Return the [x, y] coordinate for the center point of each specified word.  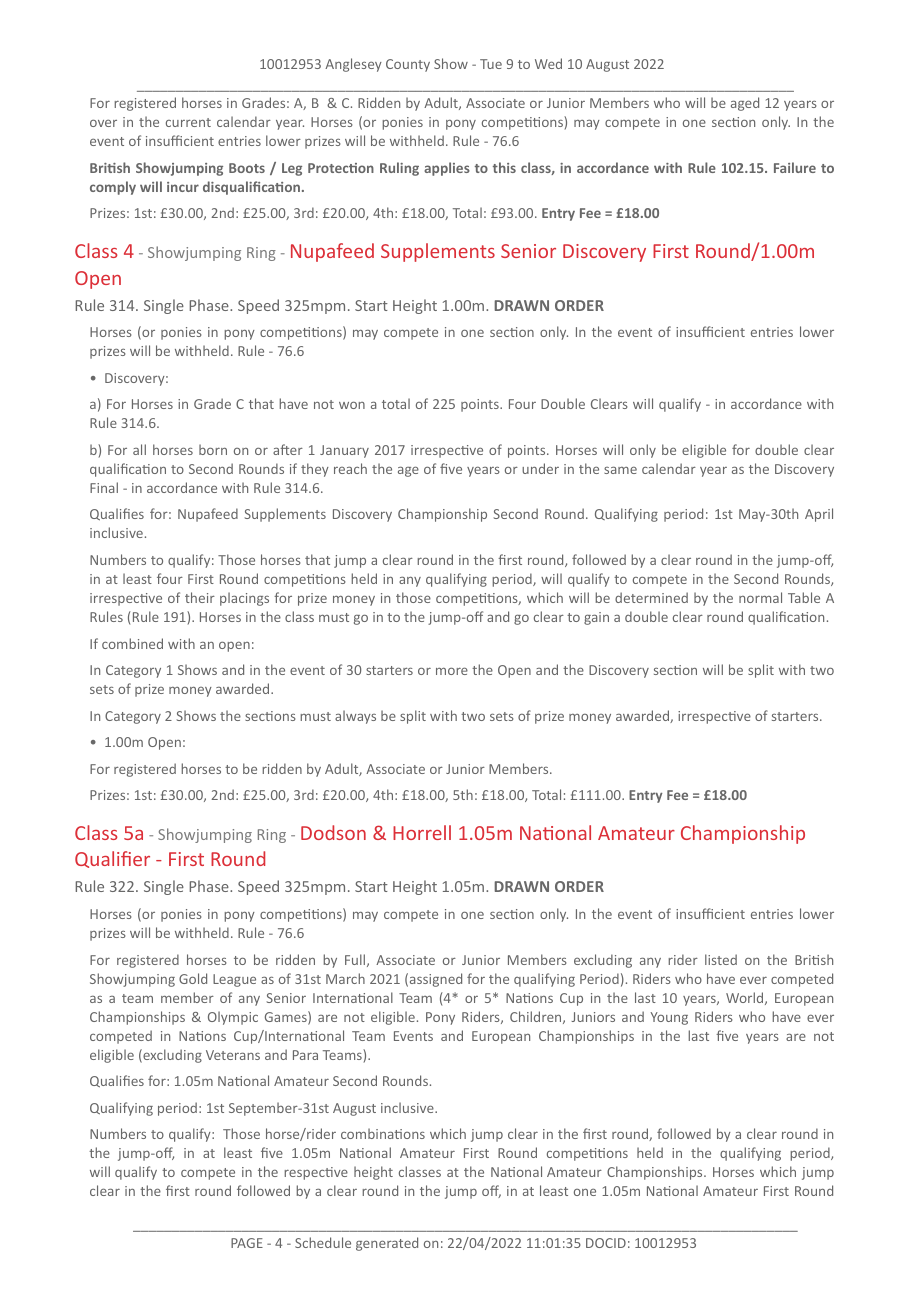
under [540, 468]
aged [745, 104]
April [819, 515]
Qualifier [112, 859]
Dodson [333, 832]
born [213, 449]
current [188, 122]
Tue [491, 64]
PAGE [247, 1243]
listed [721, 959]
